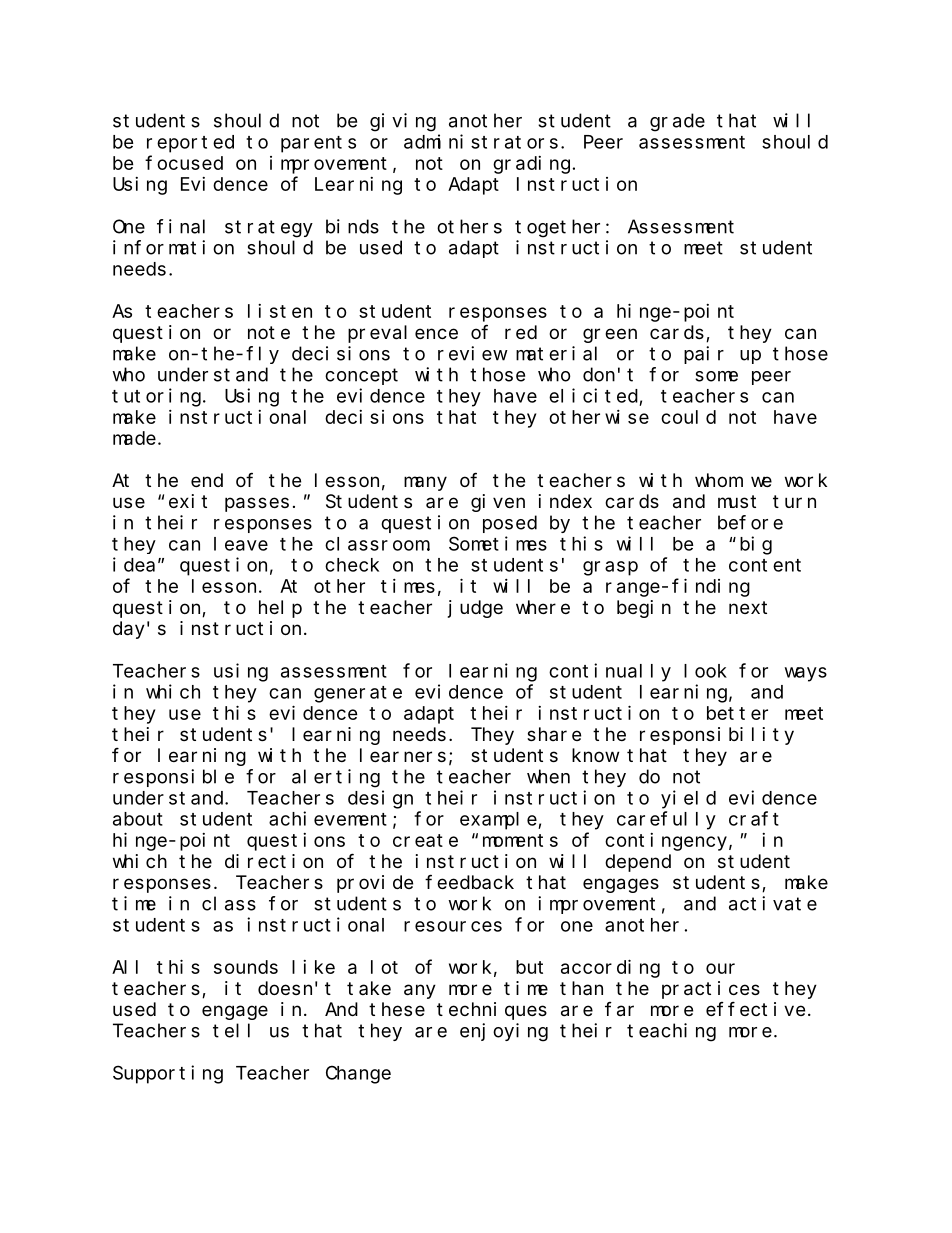 This page has width=952, height=1233. What do you see at coordinates (499, 821) in the page?
I see `example` at bounding box center [499, 821].
